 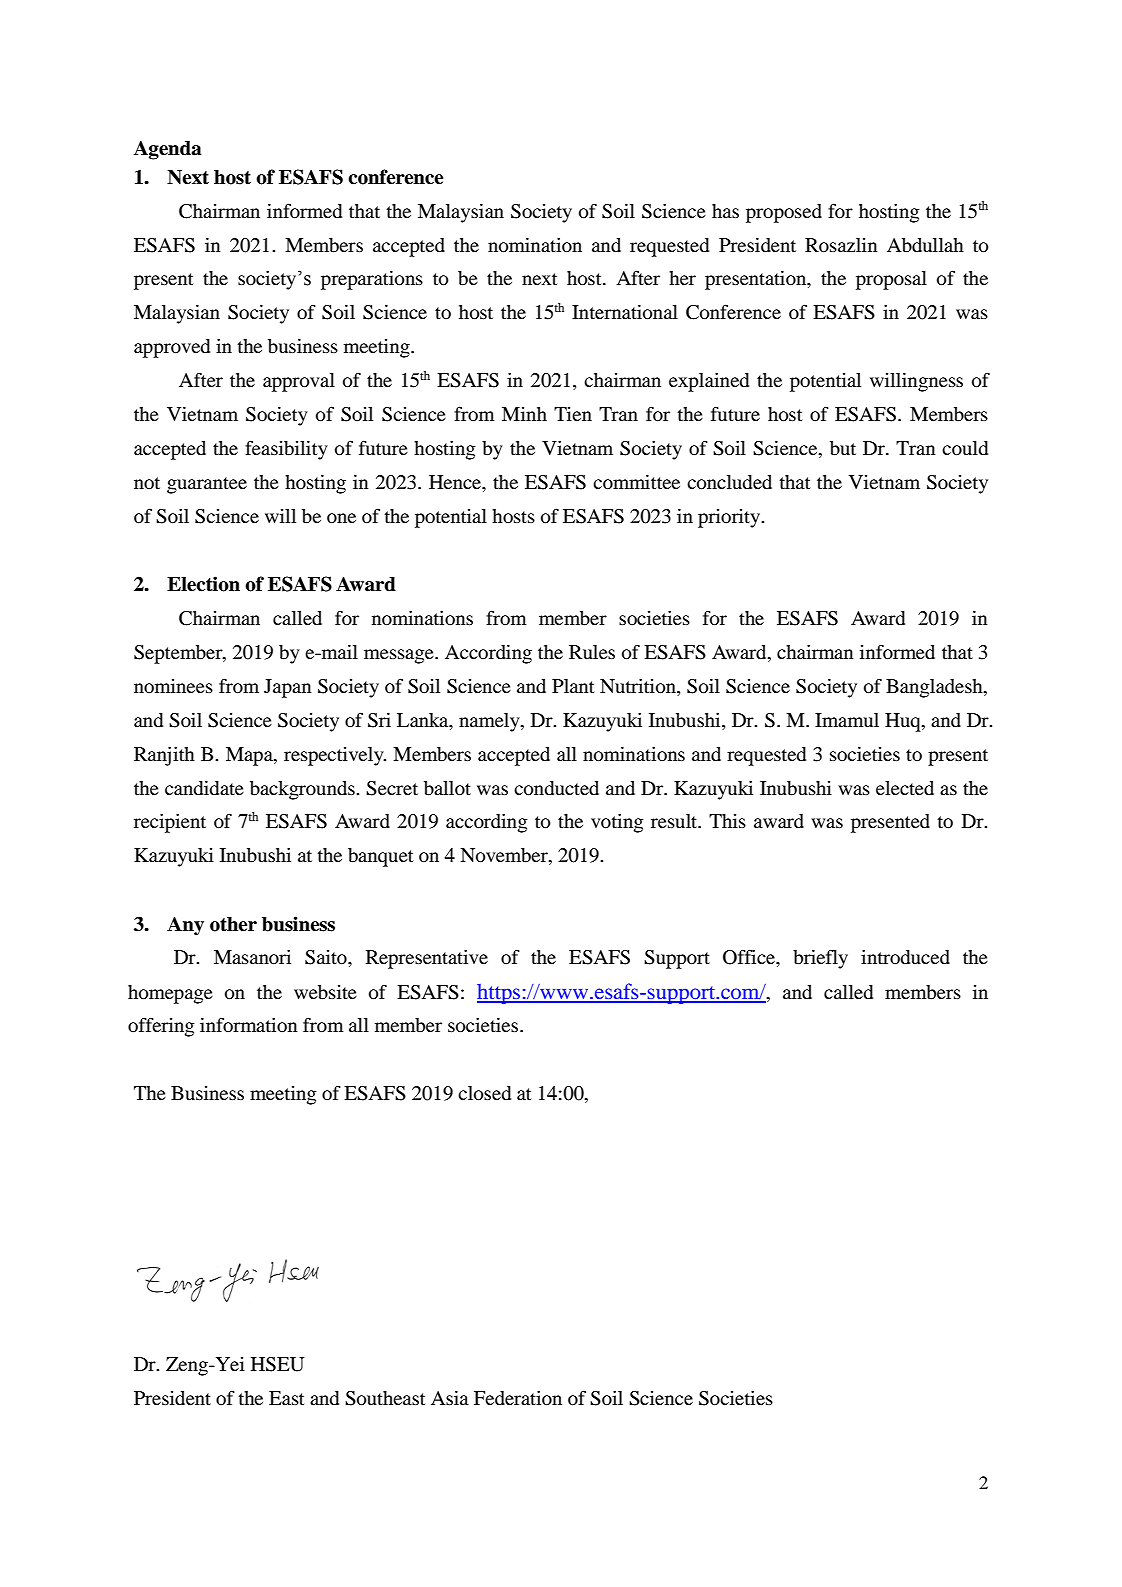 What do you see at coordinates (484, 1093) in the image?
I see `closed` at bounding box center [484, 1093].
